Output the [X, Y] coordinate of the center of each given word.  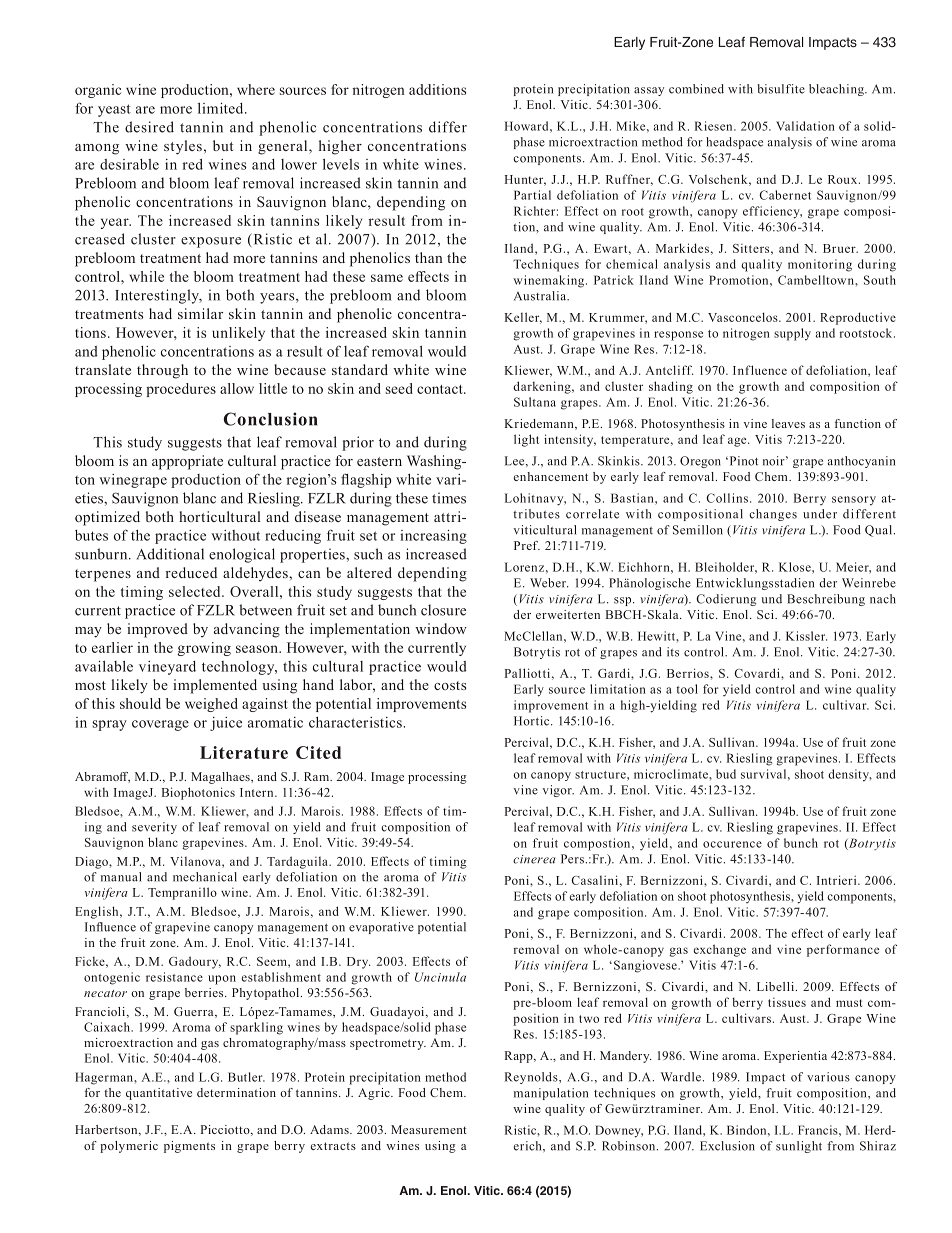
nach [883, 599]
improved [157, 630]
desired [149, 127]
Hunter [525, 180]
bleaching [837, 90]
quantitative [159, 1094]
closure [443, 610]
